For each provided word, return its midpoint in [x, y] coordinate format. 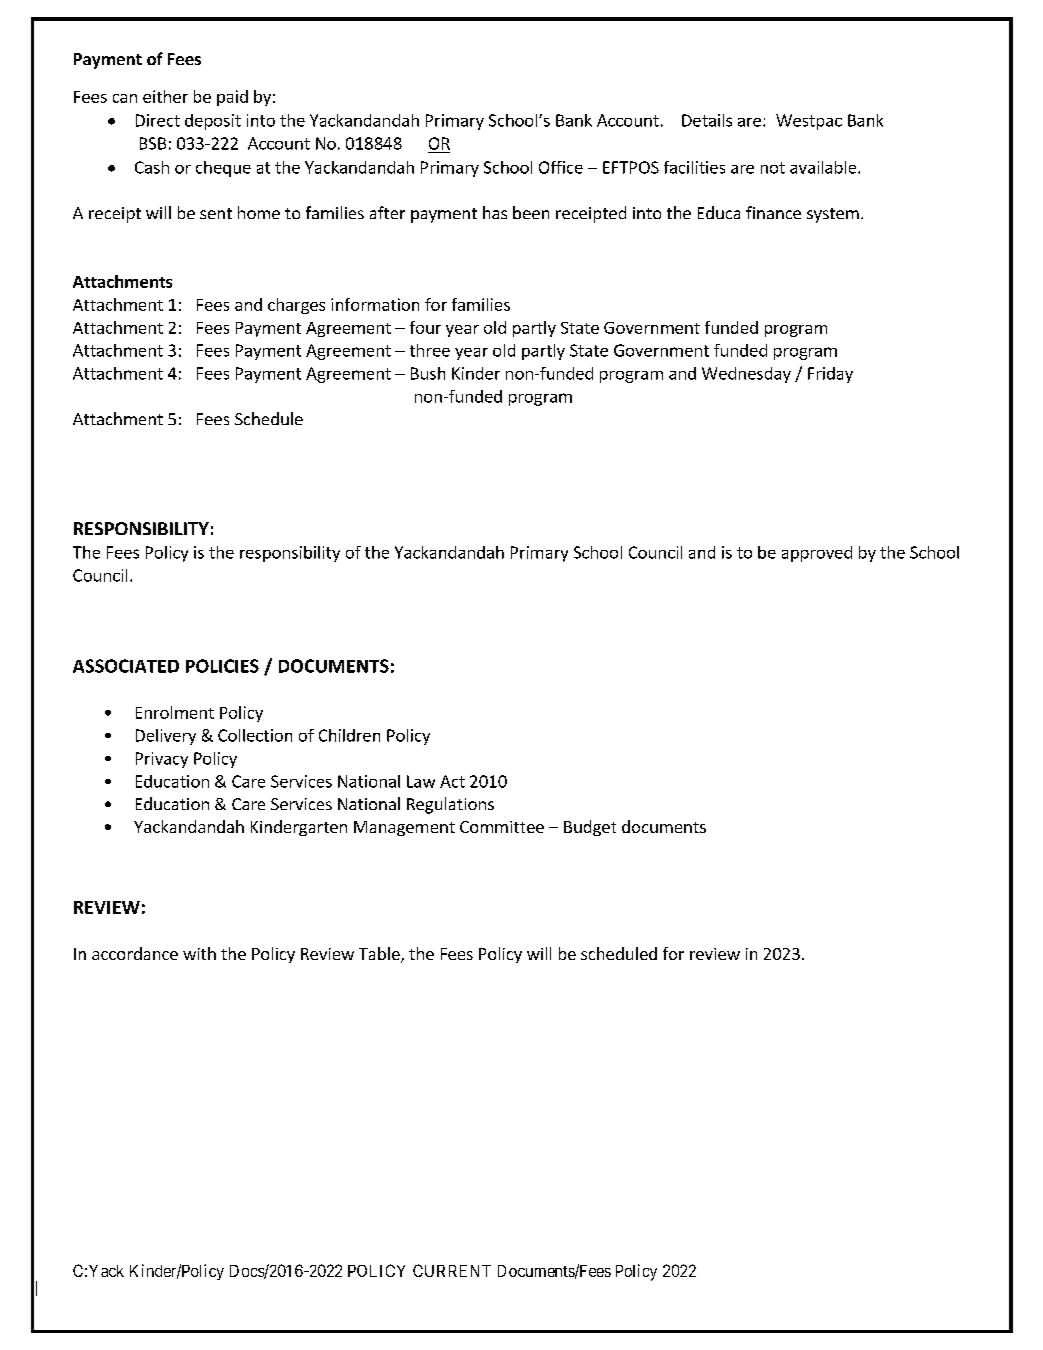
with [199, 953]
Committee [502, 827]
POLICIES [222, 666]
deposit [213, 122]
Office [561, 167]
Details [707, 120]
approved [817, 554]
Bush [428, 373]
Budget [590, 828]
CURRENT [452, 1270]
